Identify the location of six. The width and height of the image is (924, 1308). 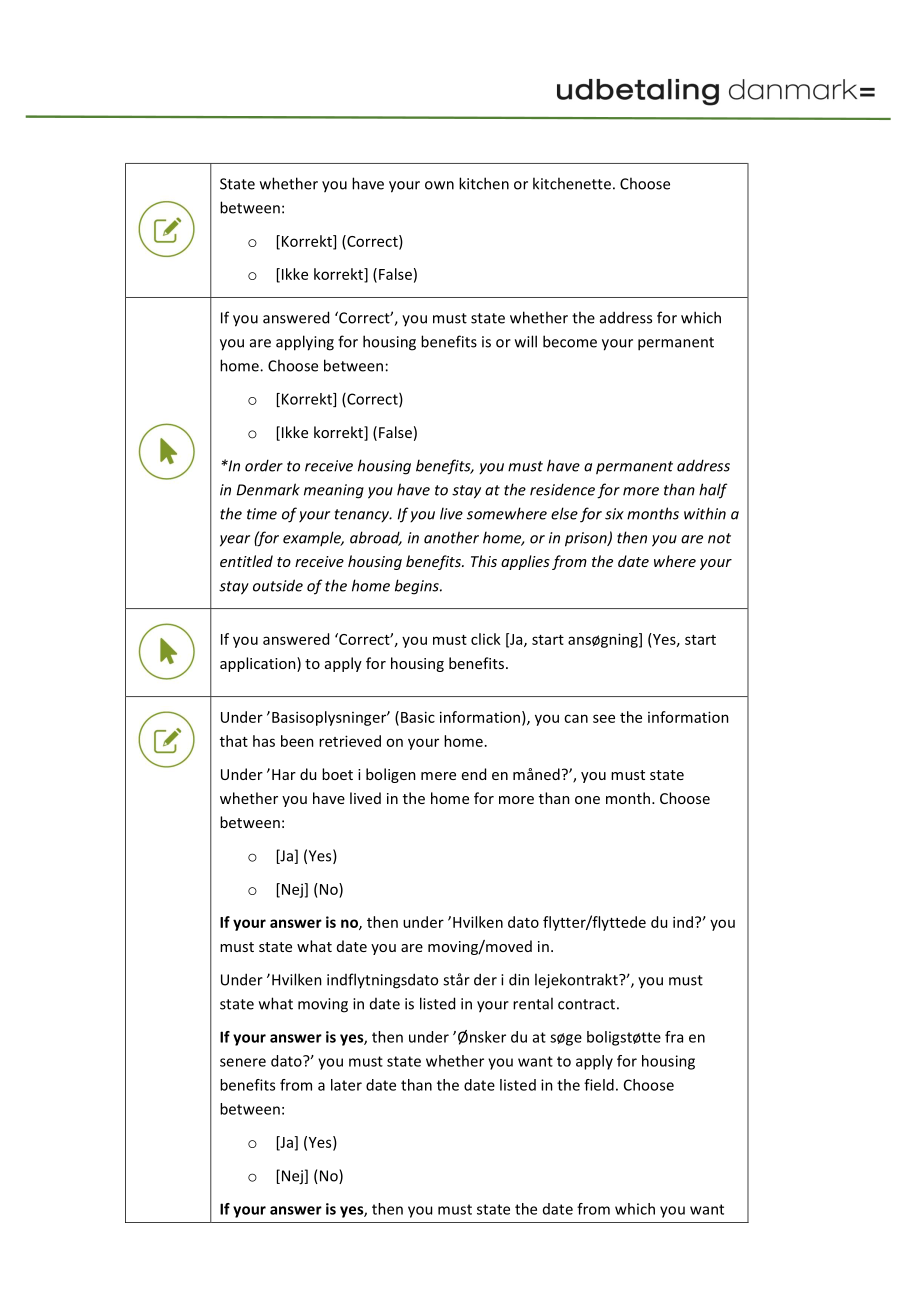
(614, 514).
